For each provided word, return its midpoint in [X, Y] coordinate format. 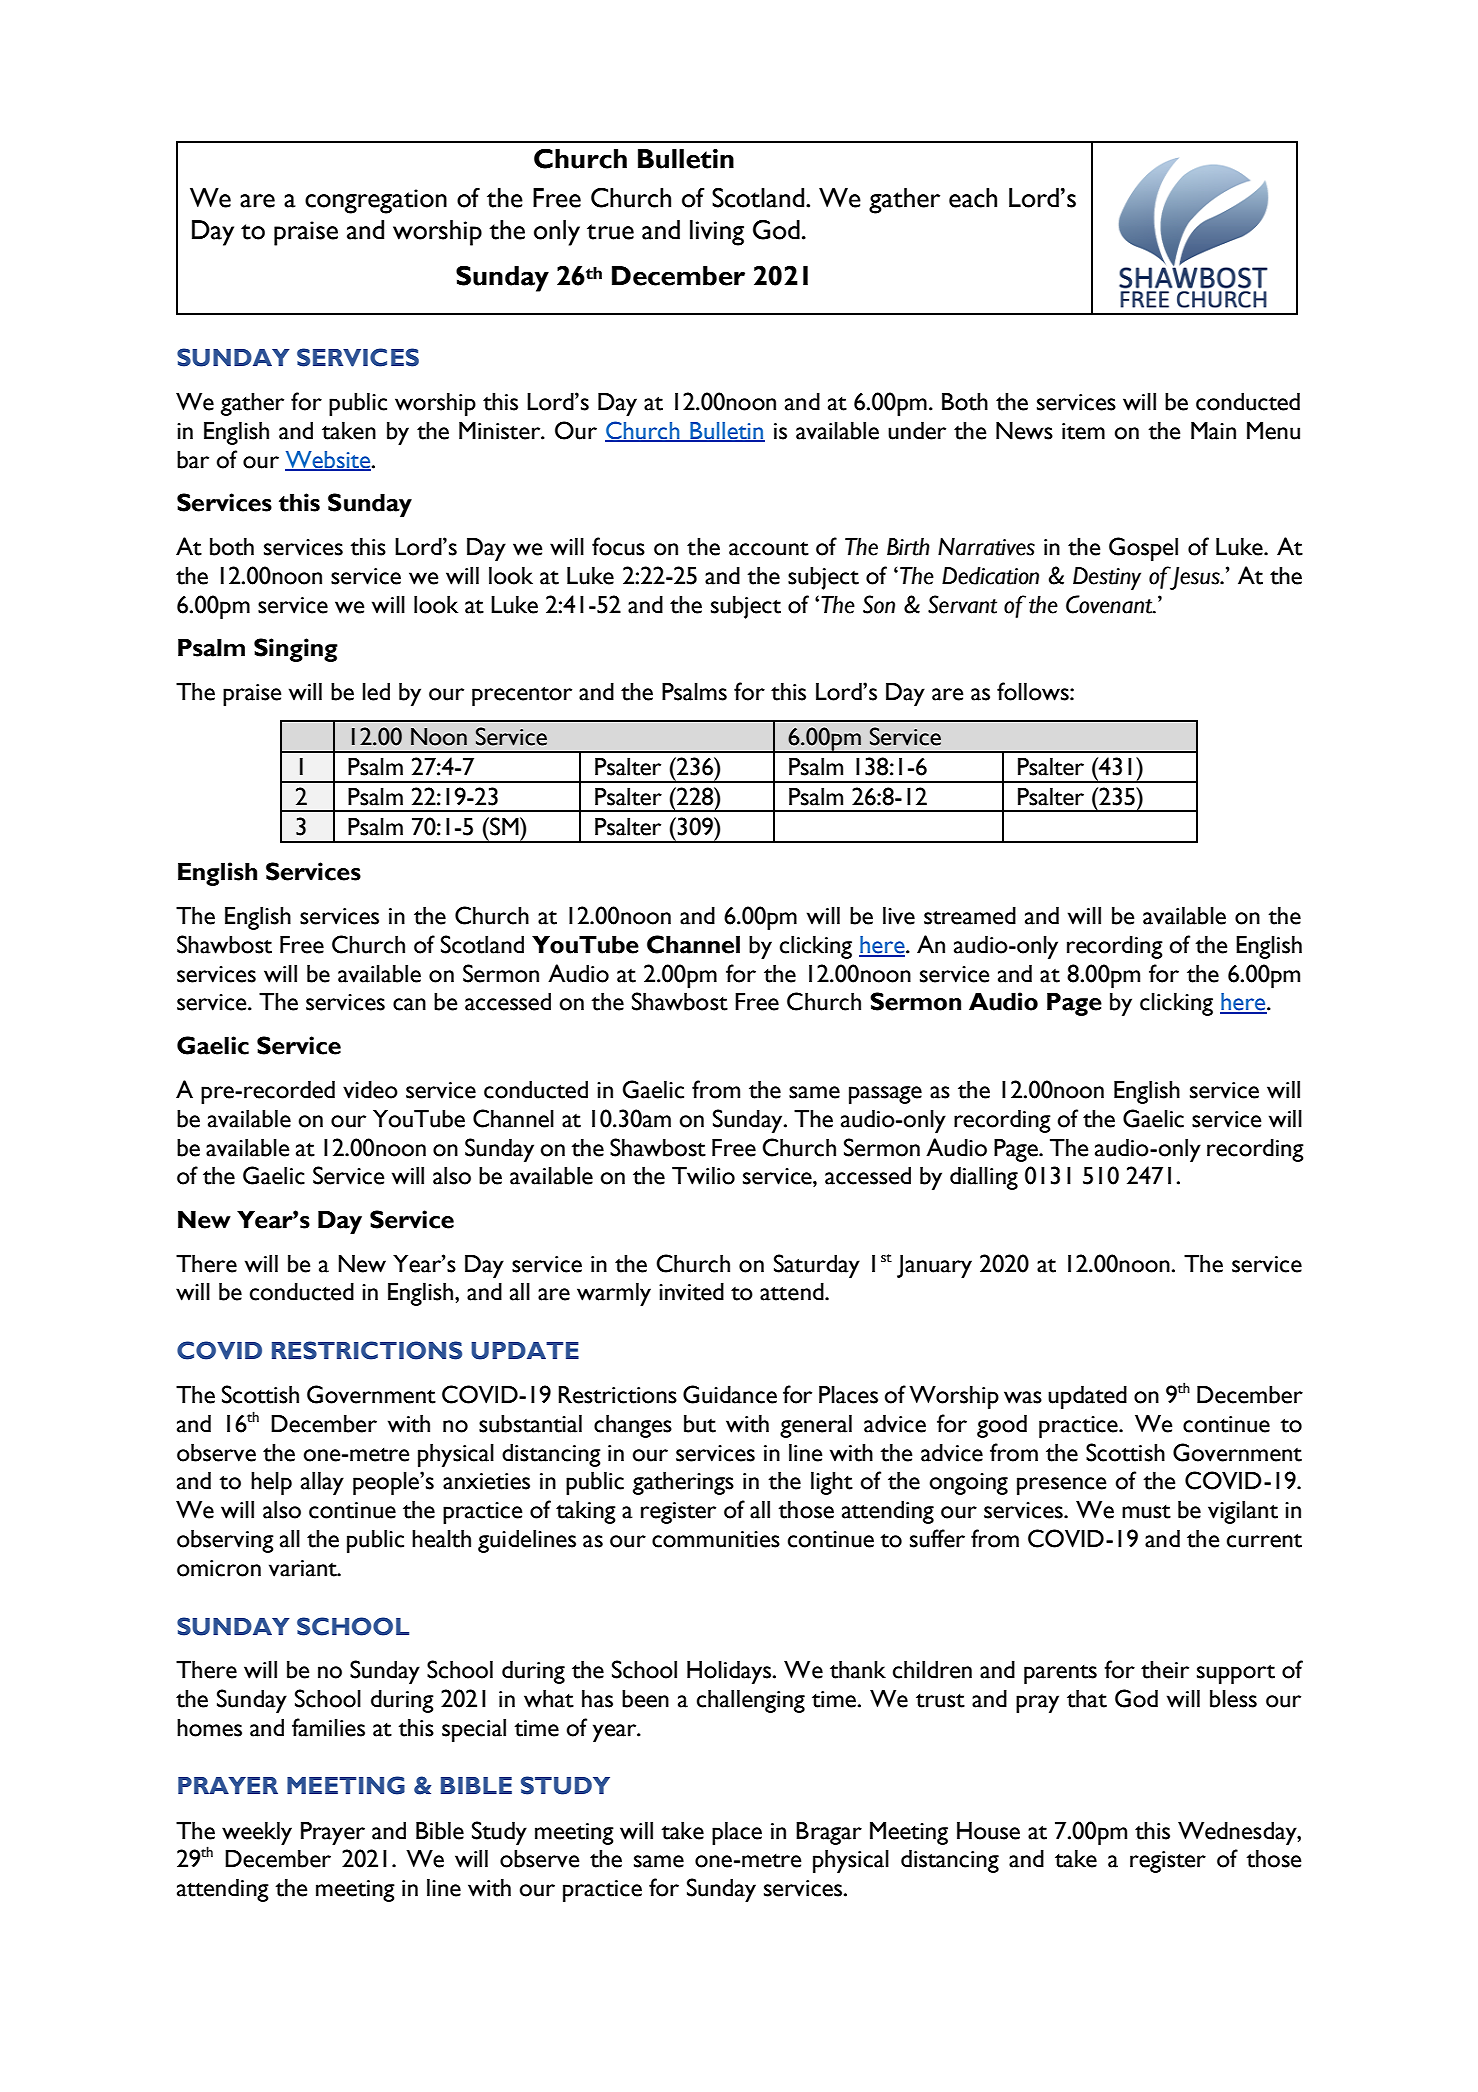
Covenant [1110, 604]
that [1087, 1699]
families [328, 1727]
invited [691, 1292]
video [370, 1090]
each [973, 198]
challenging [751, 1701]
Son [879, 604]
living [717, 233]
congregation [376, 201]
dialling [984, 1178]
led [376, 692]
